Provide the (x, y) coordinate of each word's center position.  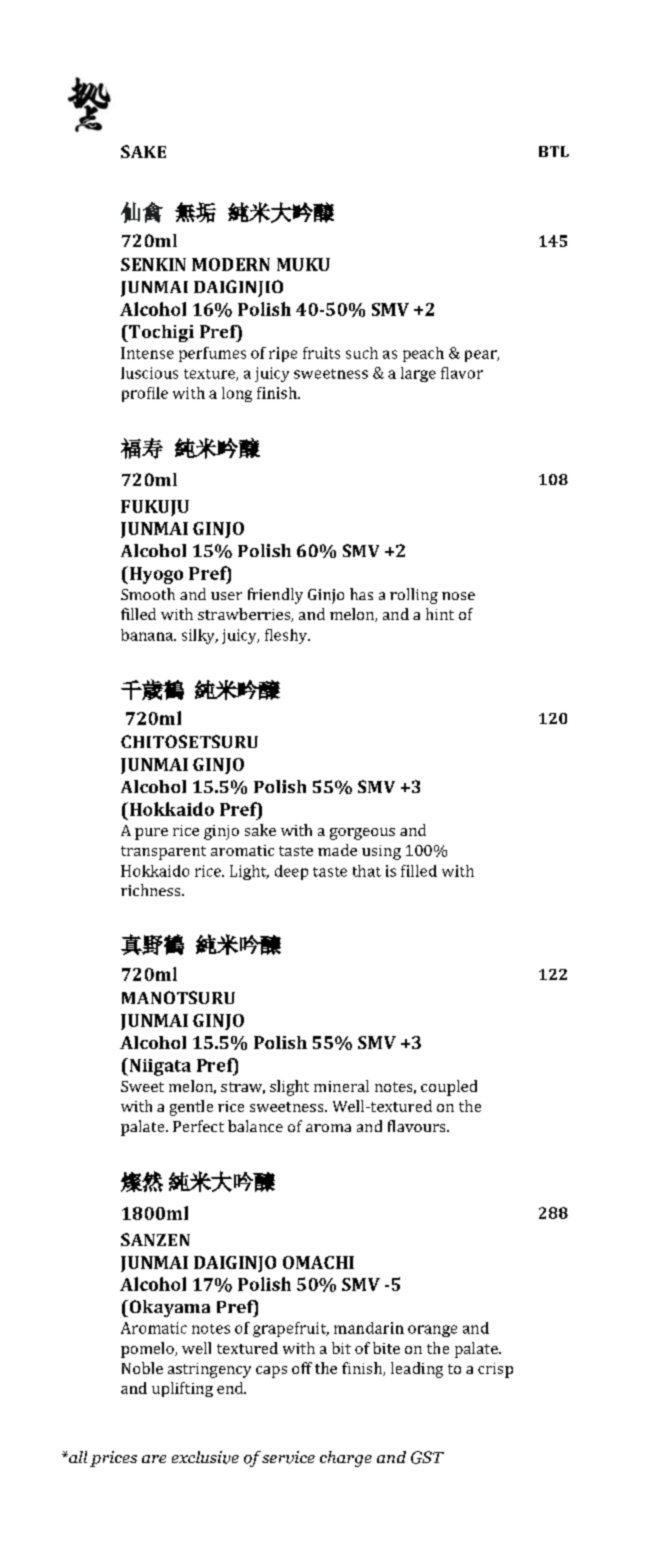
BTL (554, 151)
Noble (142, 1368)
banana (148, 635)
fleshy (287, 636)
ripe (283, 354)
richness (152, 890)
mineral (341, 1086)
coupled (449, 1088)
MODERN (231, 264)
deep (291, 872)
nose (458, 596)
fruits (321, 353)
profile (145, 394)
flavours (418, 1126)
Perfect (198, 1126)
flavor (462, 373)
